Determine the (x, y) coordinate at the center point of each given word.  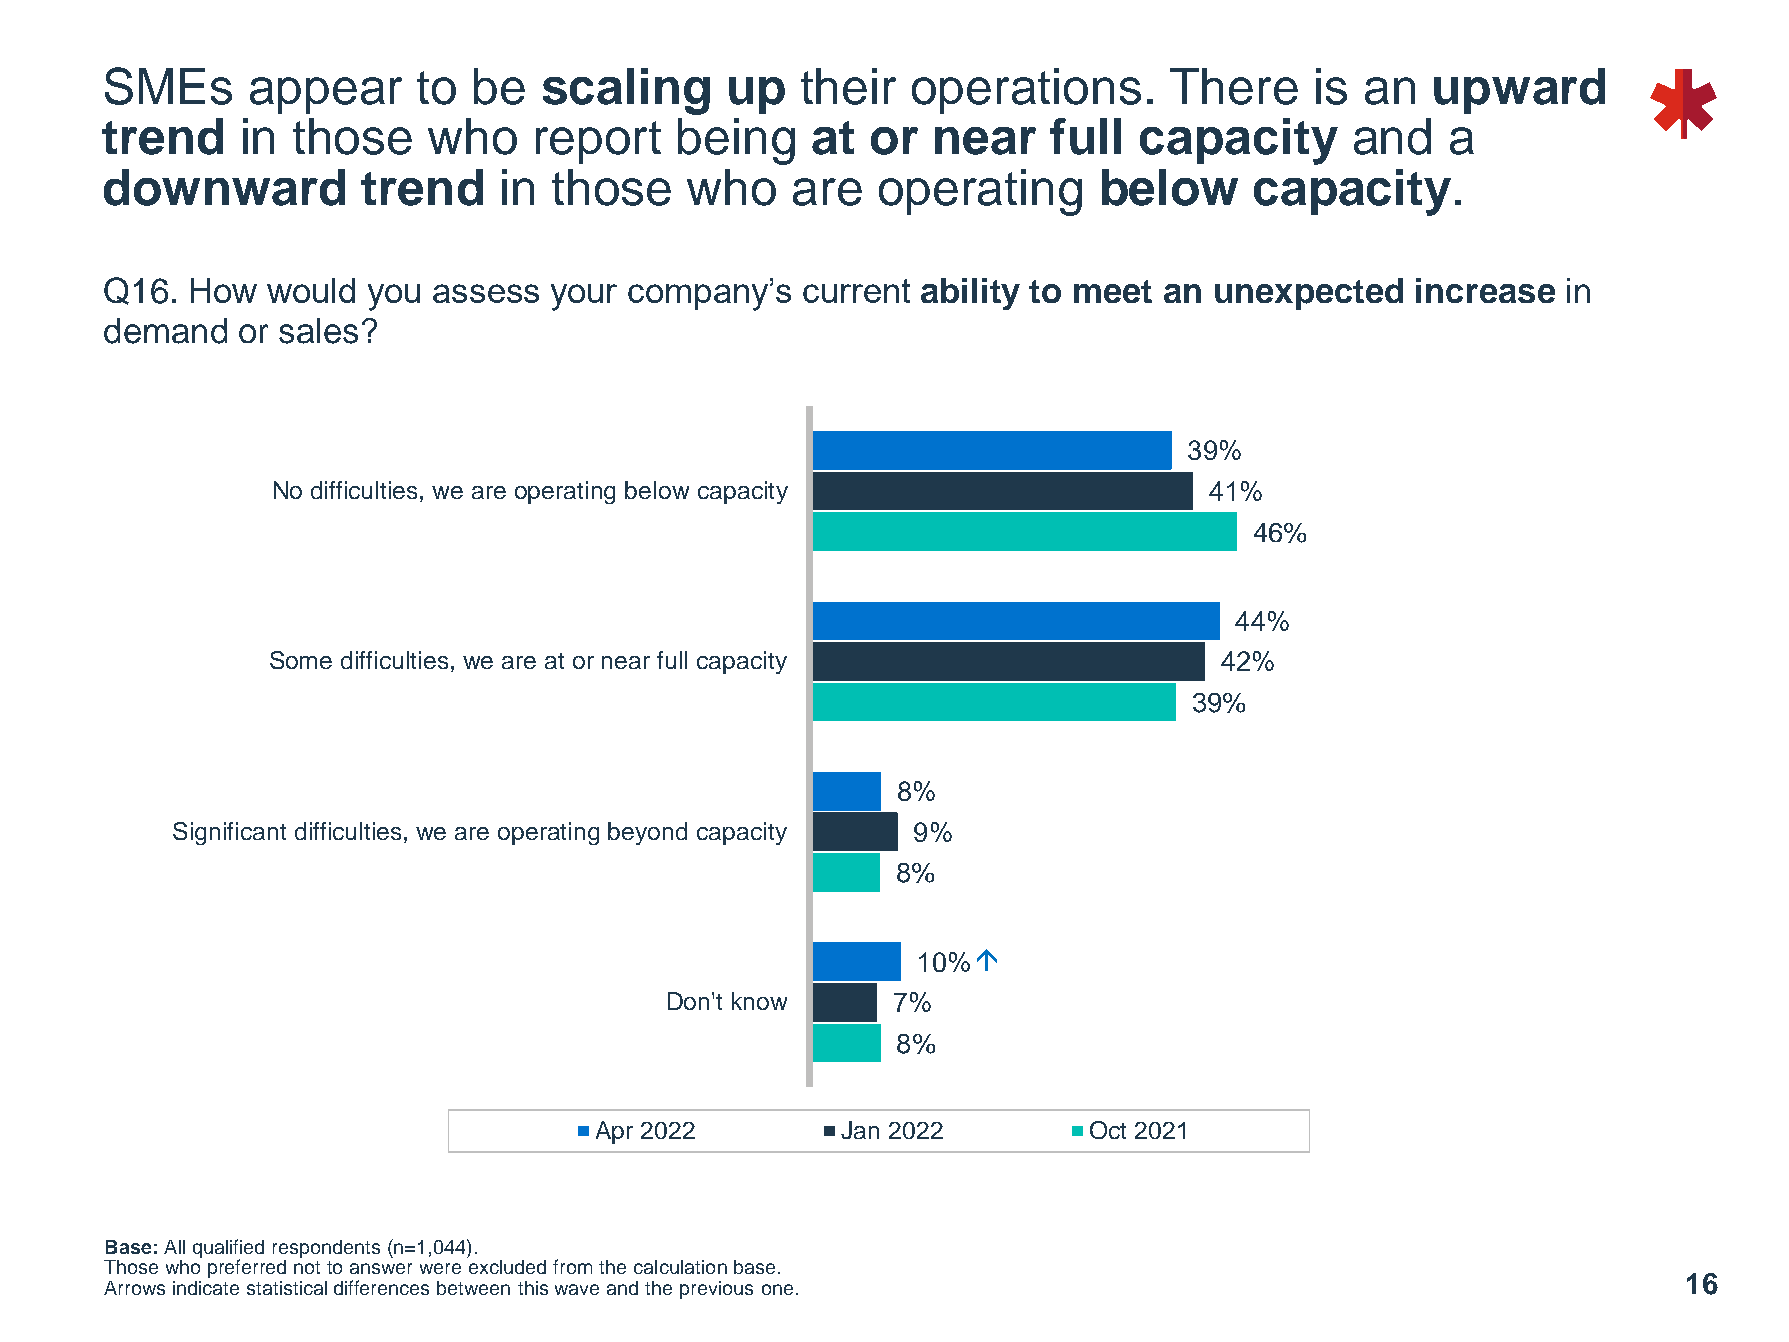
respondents (326, 1250)
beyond (647, 833)
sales (318, 331)
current (856, 291)
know (759, 1001)
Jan (860, 1130)
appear (326, 95)
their (848, 86)
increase (1485, 290)
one (777, 1289)
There (1234, 86)
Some (301, 660)
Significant (229, 833)
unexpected (1309, 294)
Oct (1108, 1130)
